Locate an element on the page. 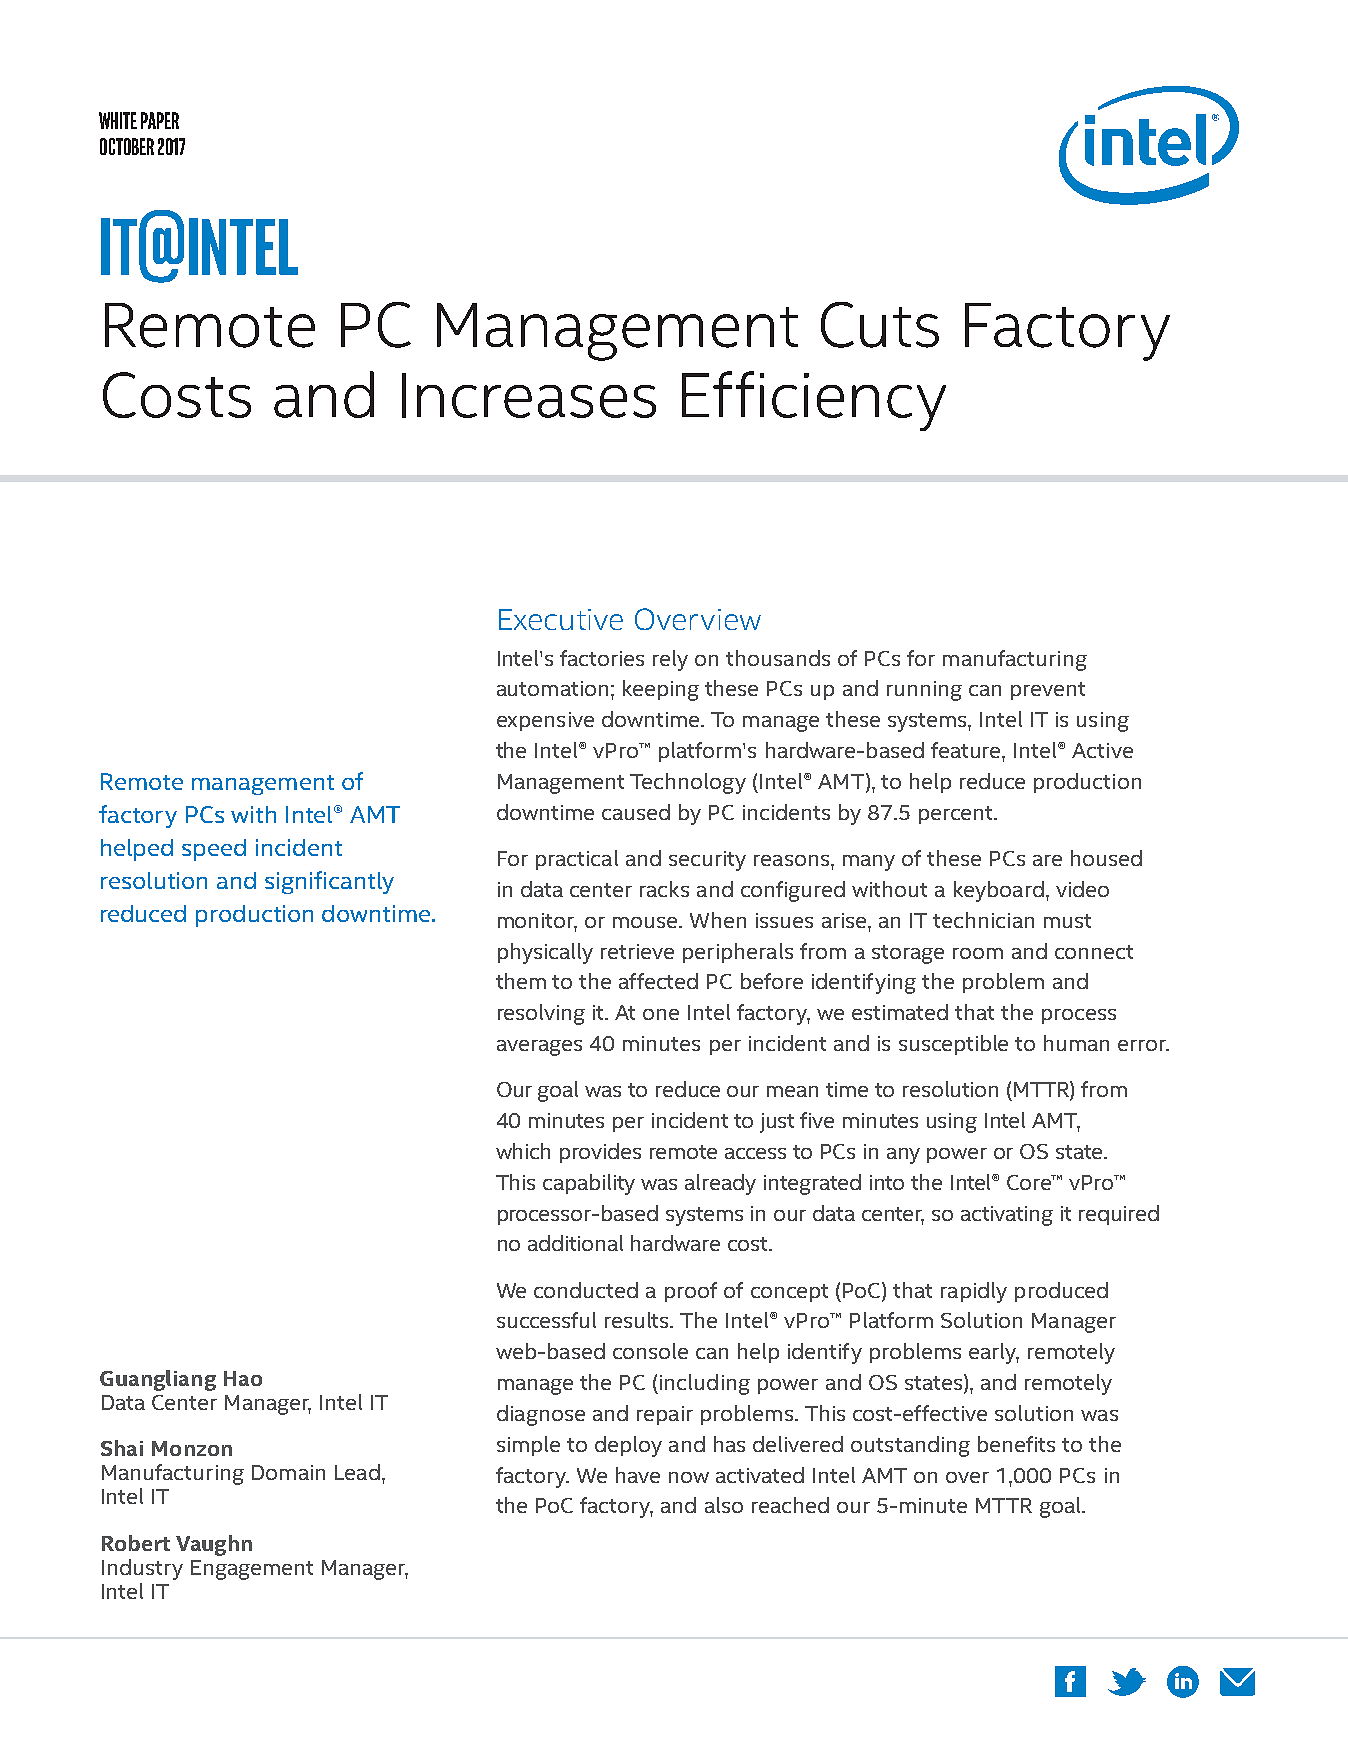 This document has height=1744, width=1348. prevent is located at coordinates (1048, 691).
